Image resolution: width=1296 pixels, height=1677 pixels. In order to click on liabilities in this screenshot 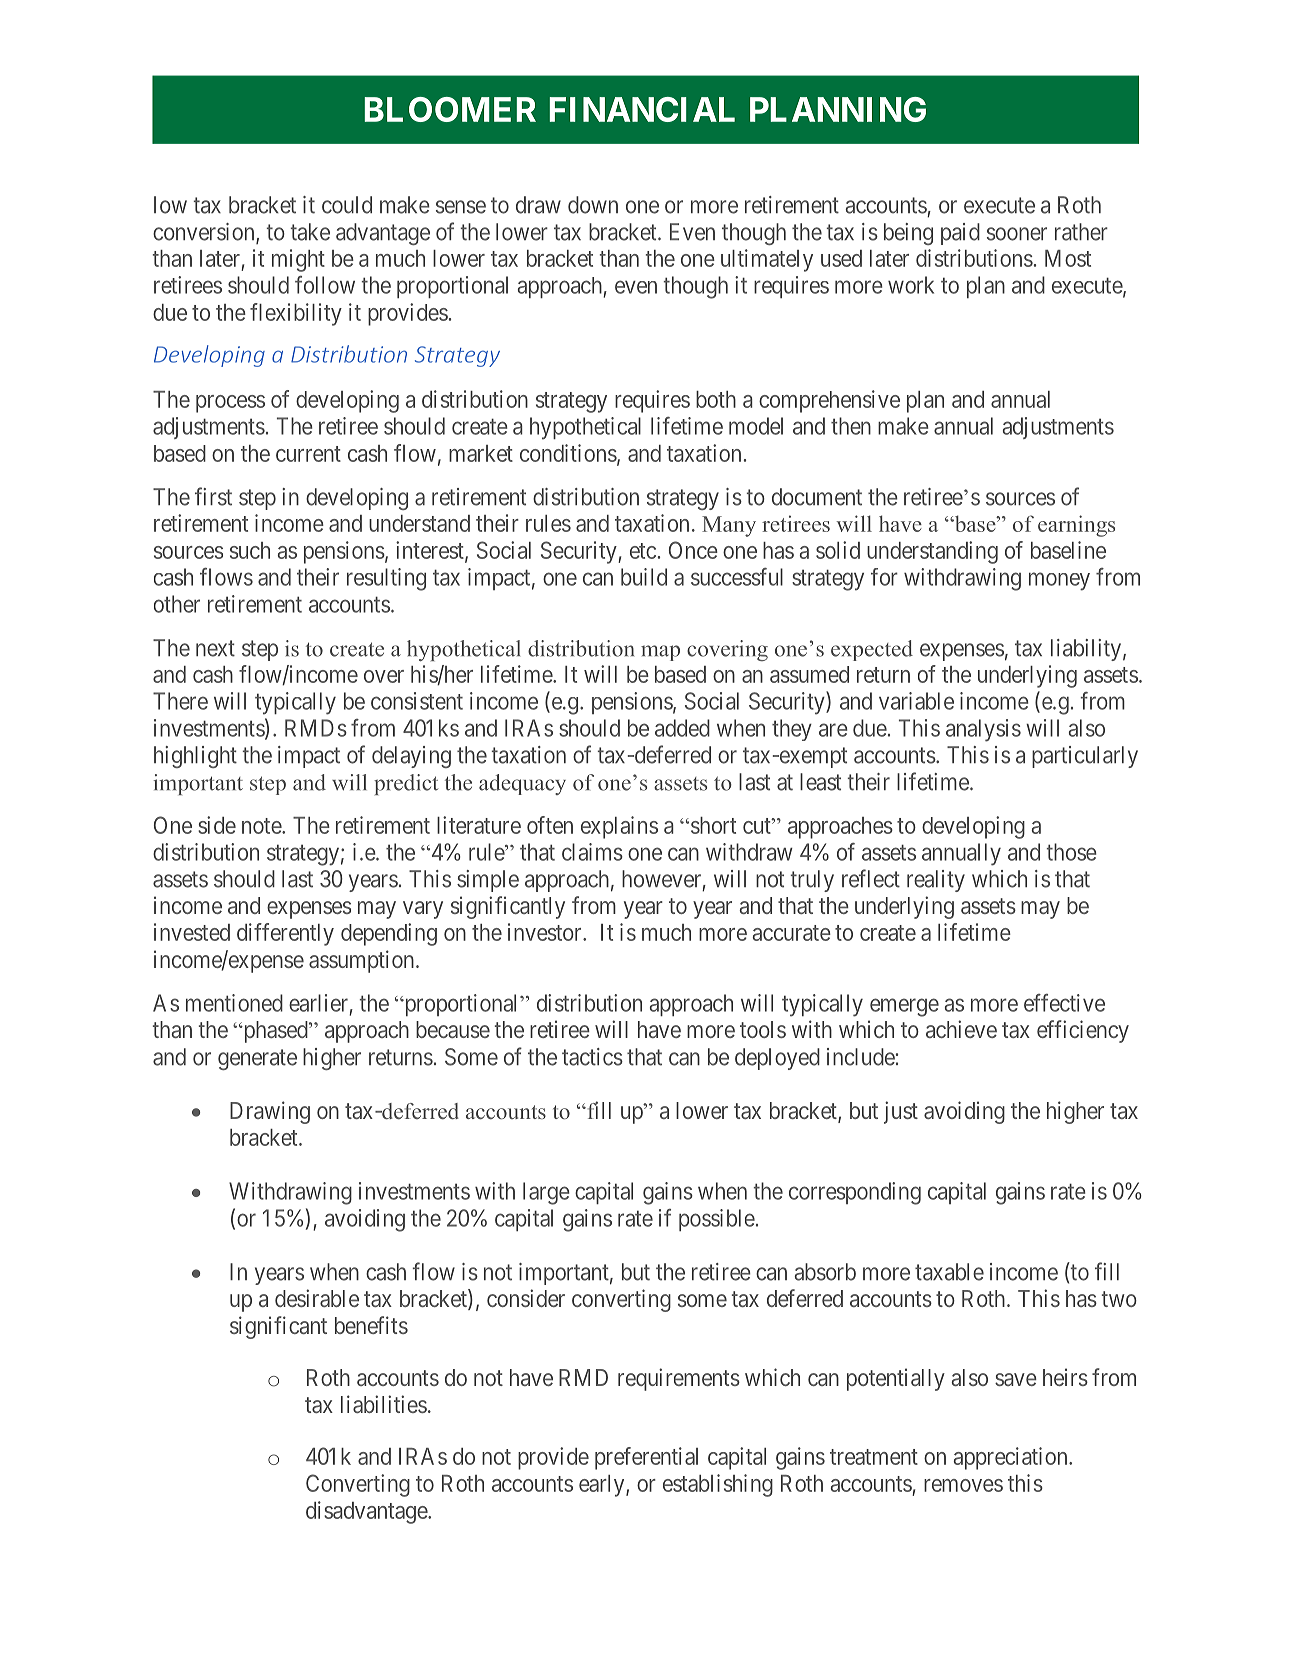, I will do `click(384, 1404)`.
